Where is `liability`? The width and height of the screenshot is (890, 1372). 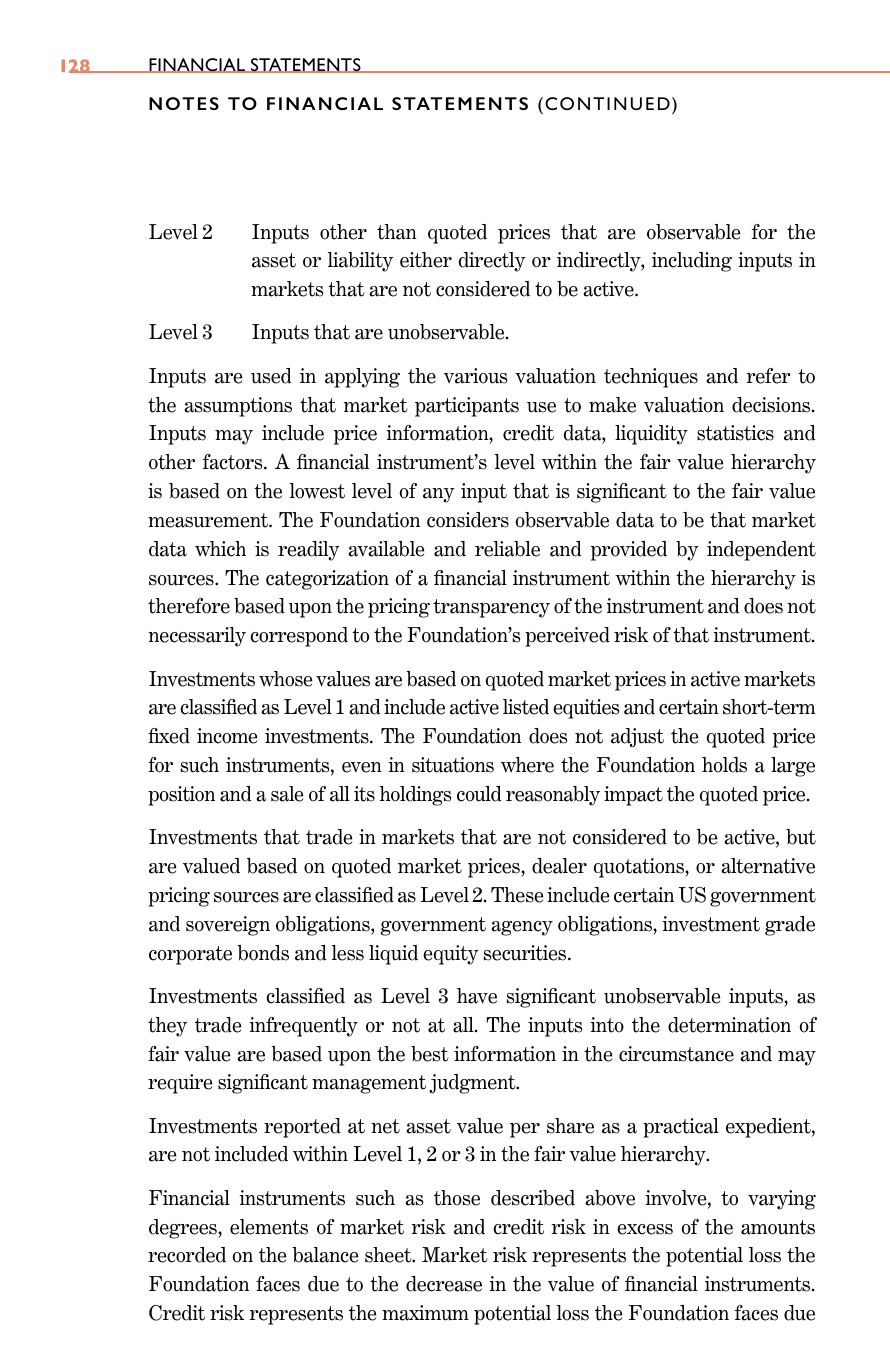 liability is located at coordinates (360, 262).
